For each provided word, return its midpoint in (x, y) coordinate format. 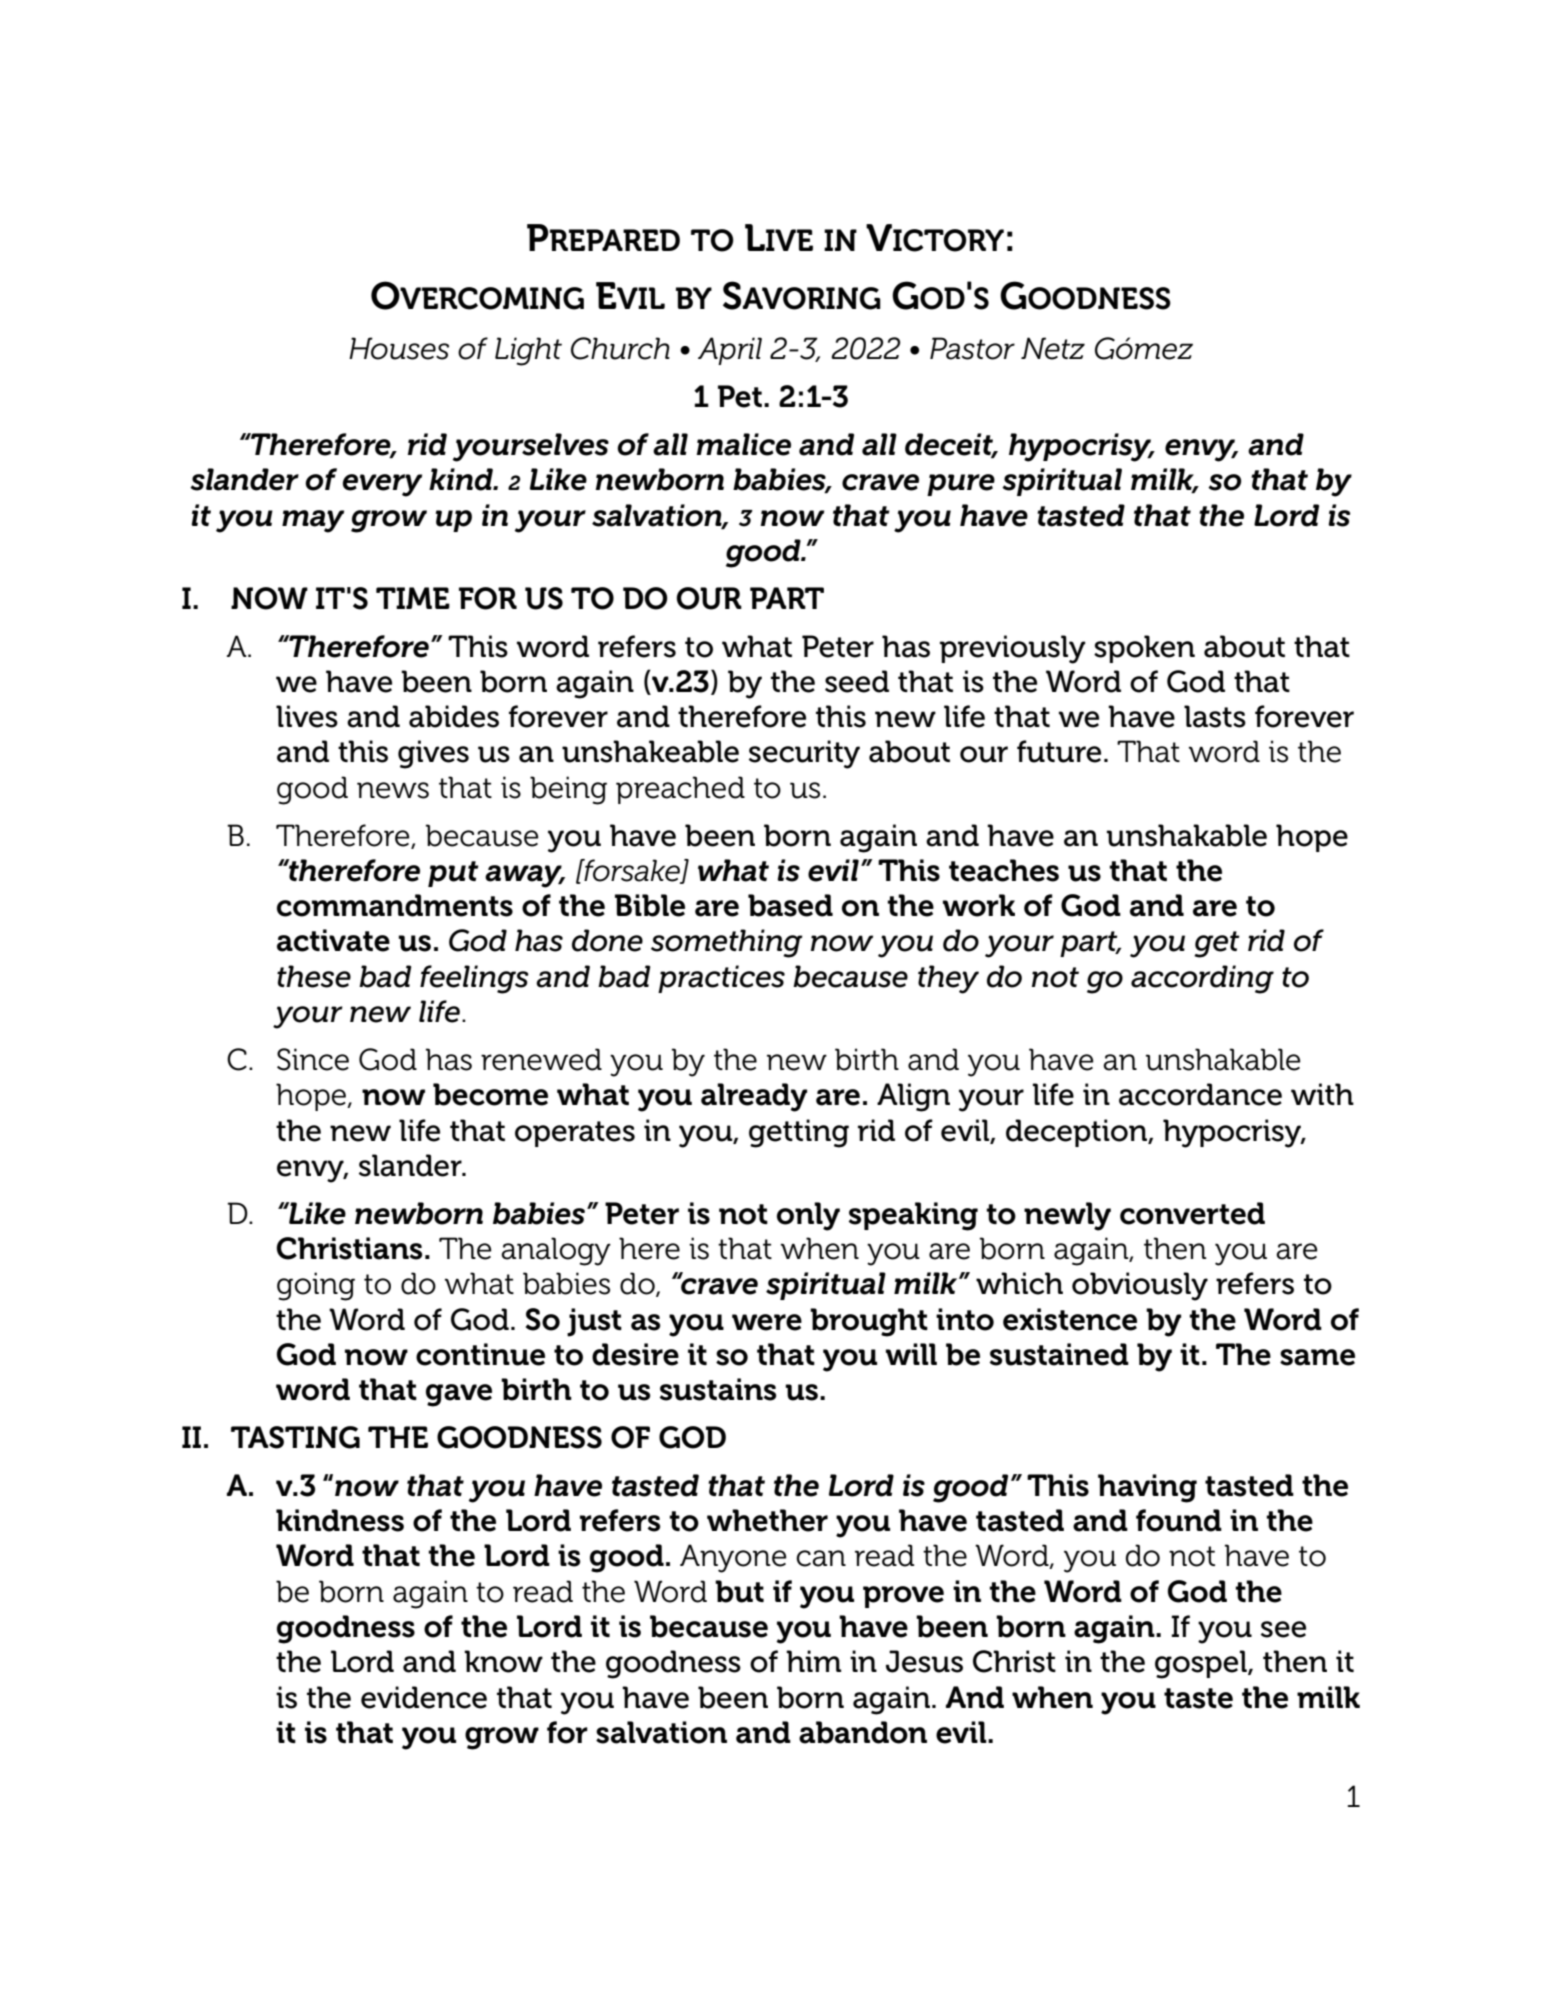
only (808, 1216)
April (730, 351)
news (393, 790)
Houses (399, 348)
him (813, 1661)
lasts (1215, 716)
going (316, 1286)
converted (1192, 1213)
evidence (424, 1697)
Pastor (972, 348)
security (804, 754)
